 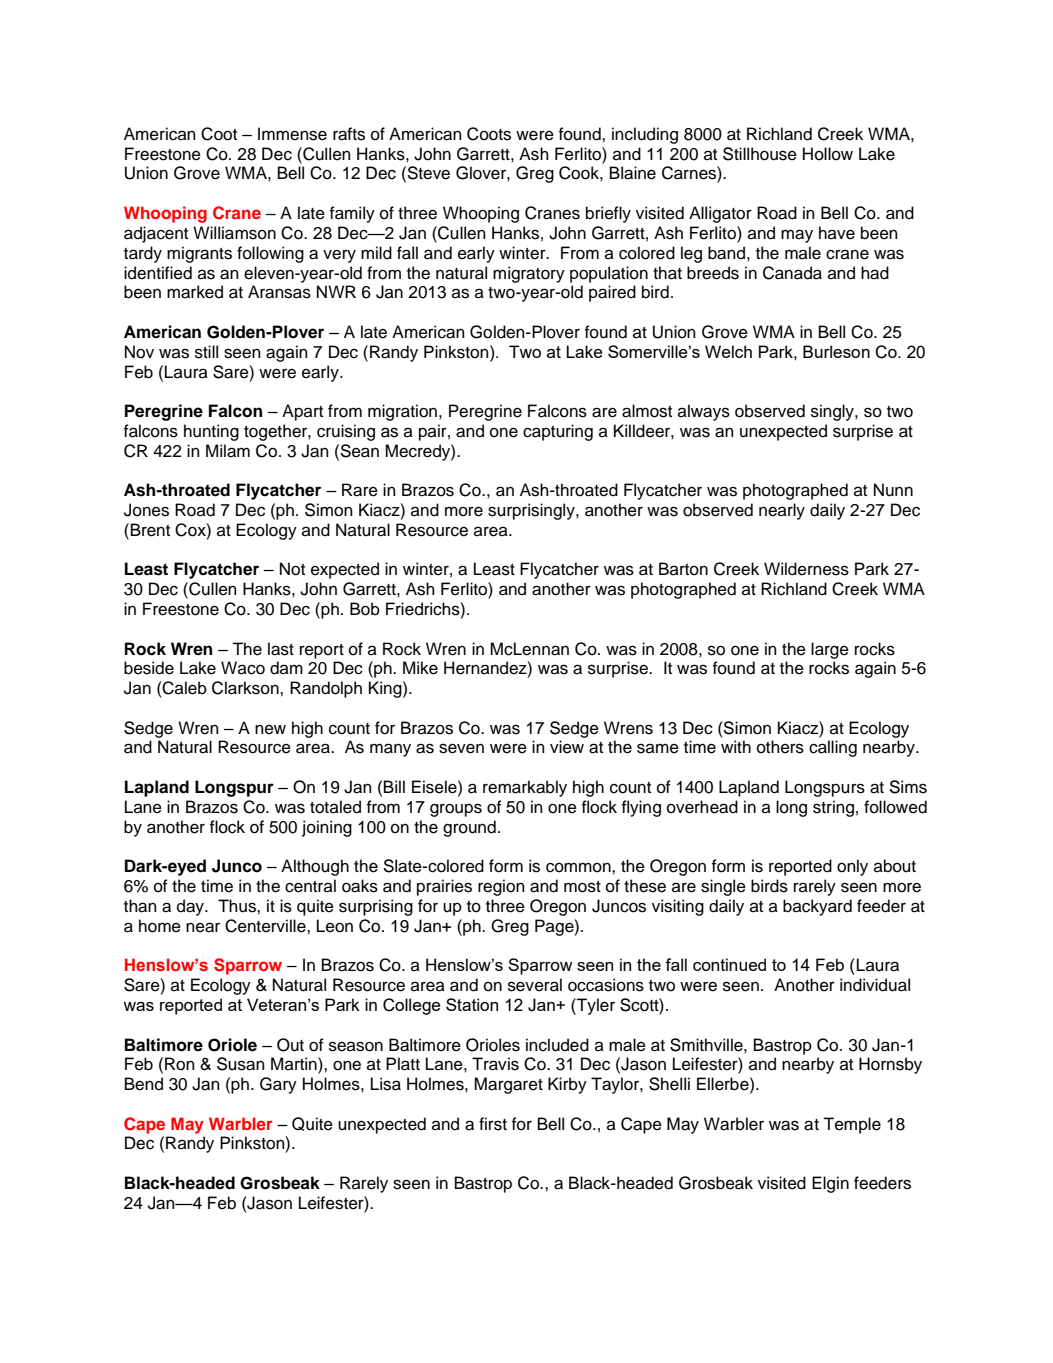 What do you see at coordinates (828, 154) in the document?
I see `Hollow` at bounding box center [828, 154].
